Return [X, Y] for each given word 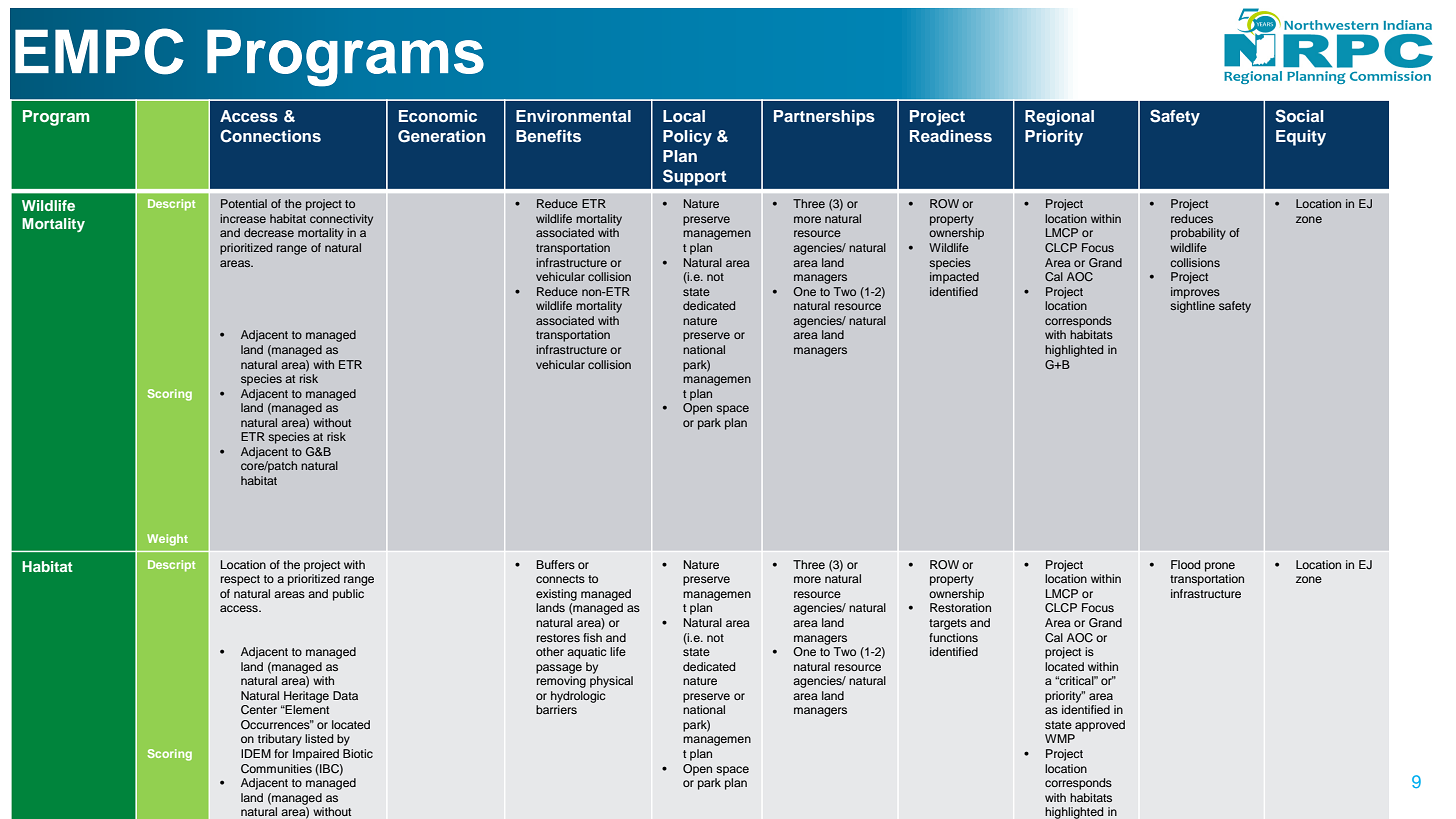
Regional [1059, 118]
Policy [687, 138]
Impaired [316, 755]
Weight [167, 540]
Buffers [555, 564]
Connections [270, 136]
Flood [1185, 564]
